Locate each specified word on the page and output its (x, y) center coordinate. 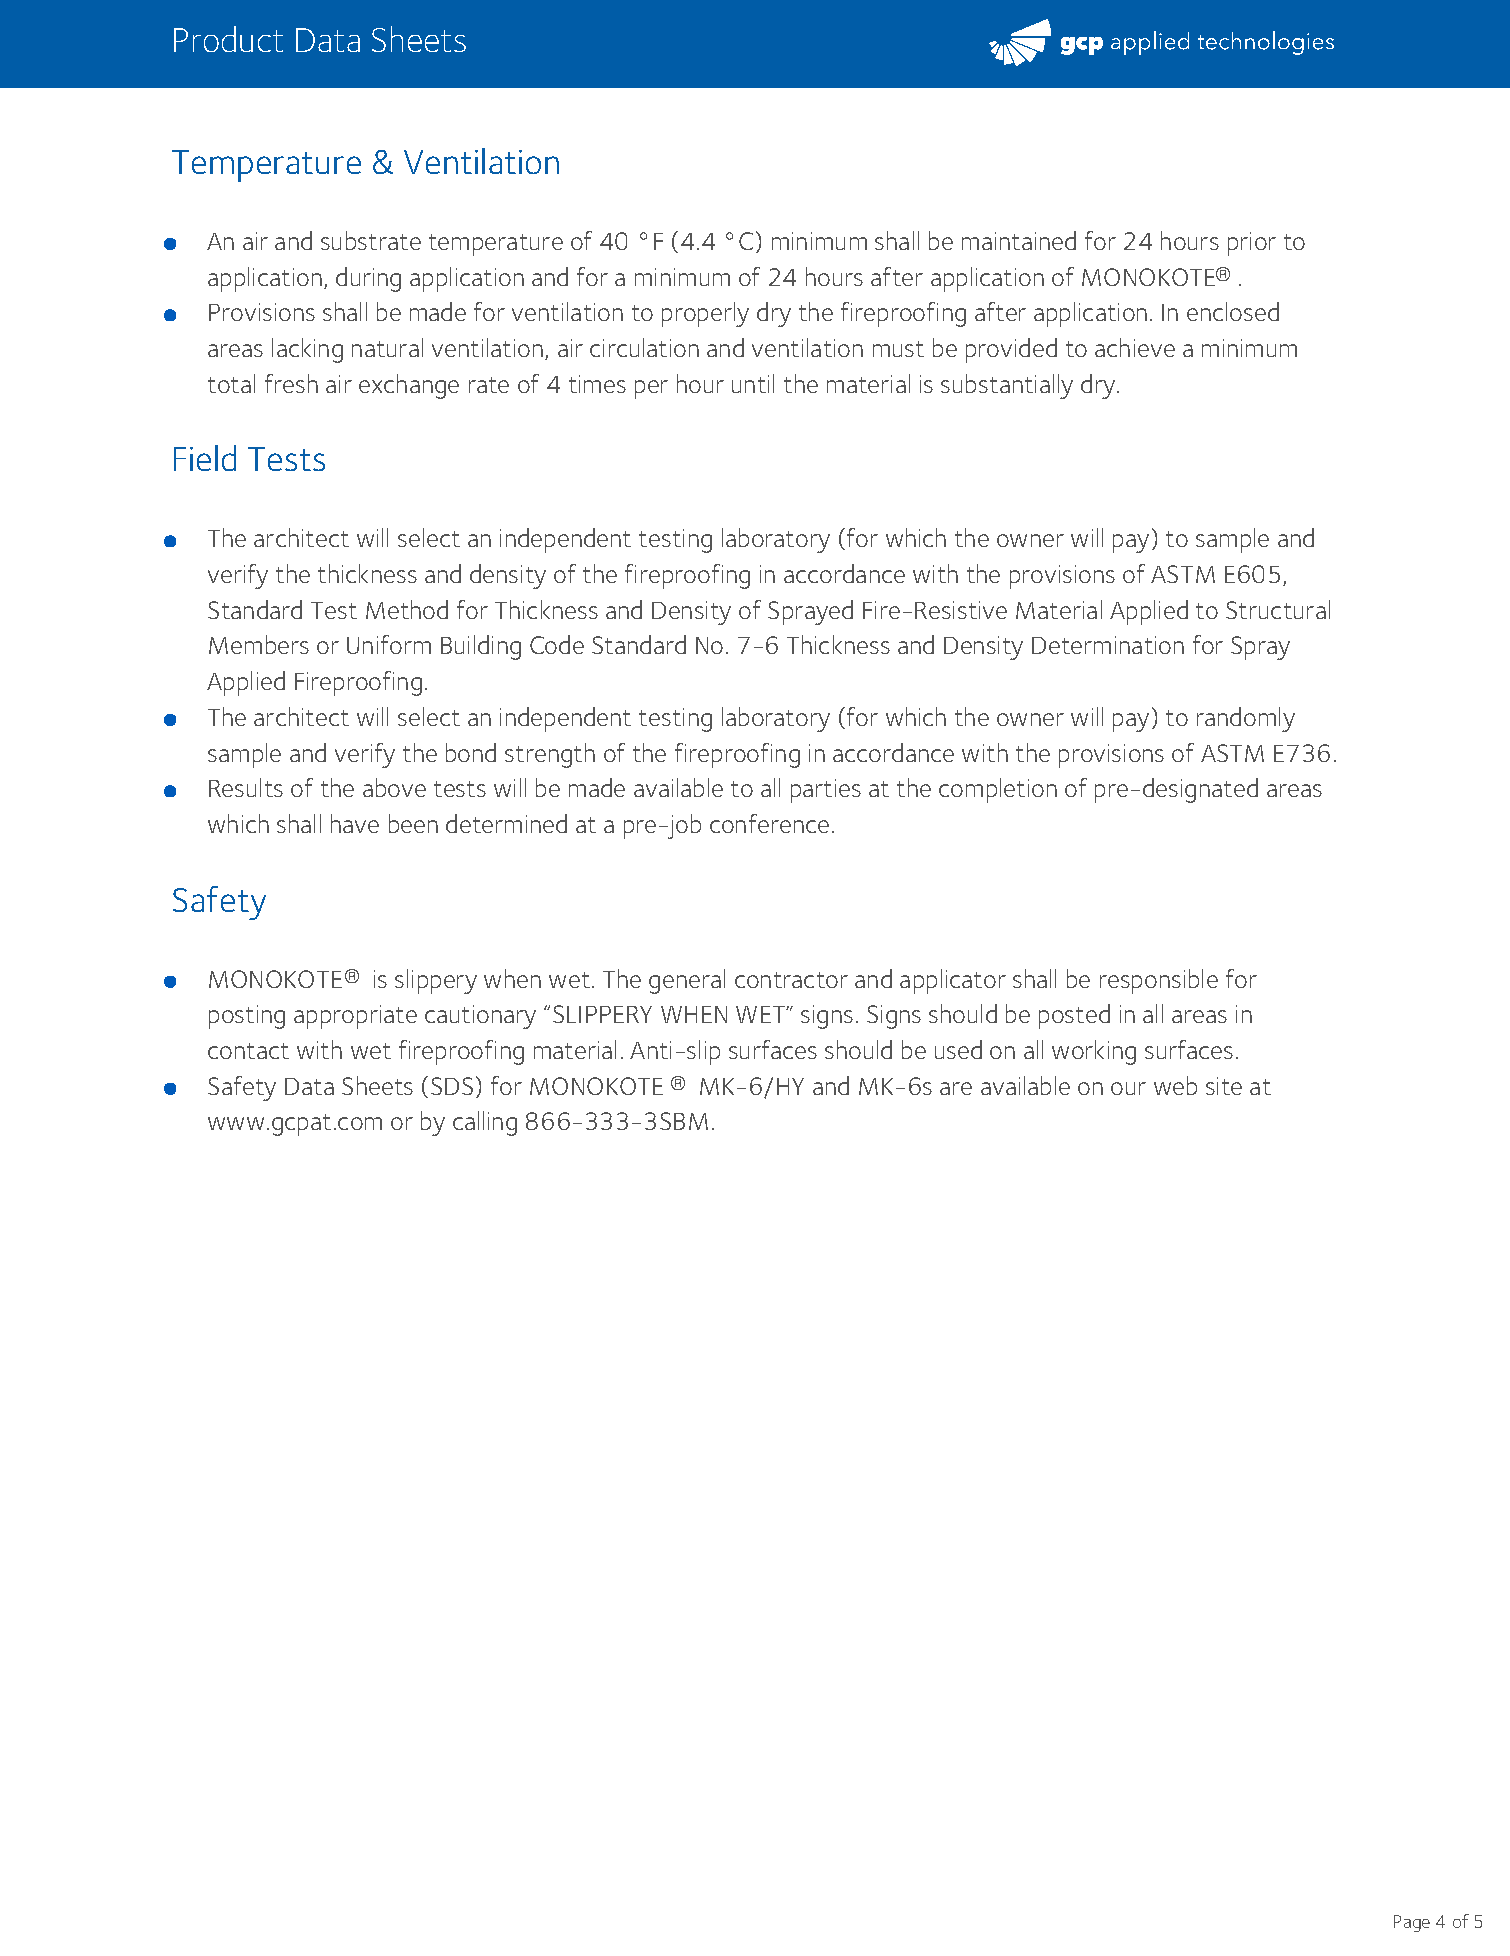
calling (485, 1123)
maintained (1019, 240)
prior (1252, 244)
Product (228, 39)
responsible (1159, 981)
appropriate (355, 1017)
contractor (791, 980)
